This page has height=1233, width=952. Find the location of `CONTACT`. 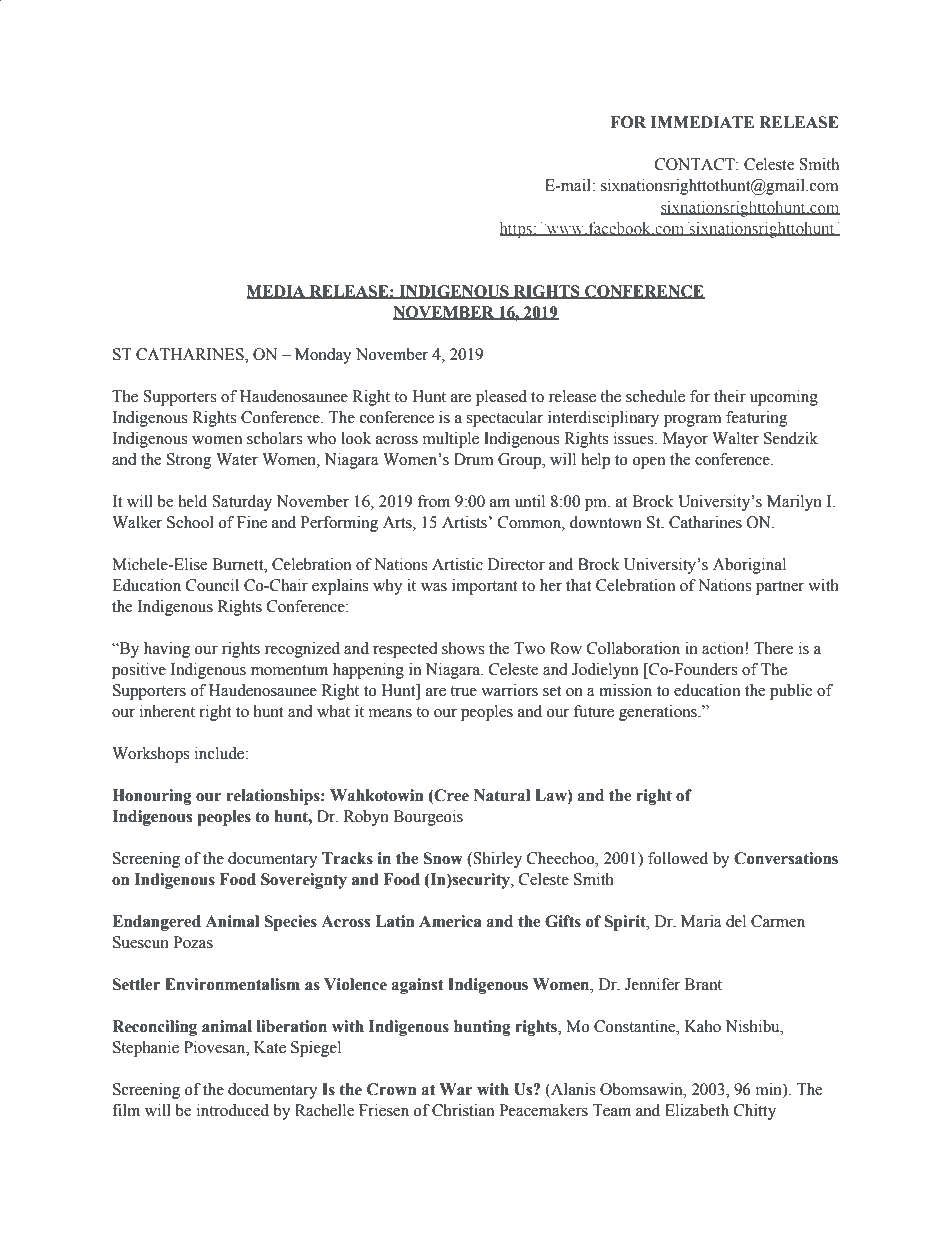

CONTACT is located at coordinates (696, 164).
